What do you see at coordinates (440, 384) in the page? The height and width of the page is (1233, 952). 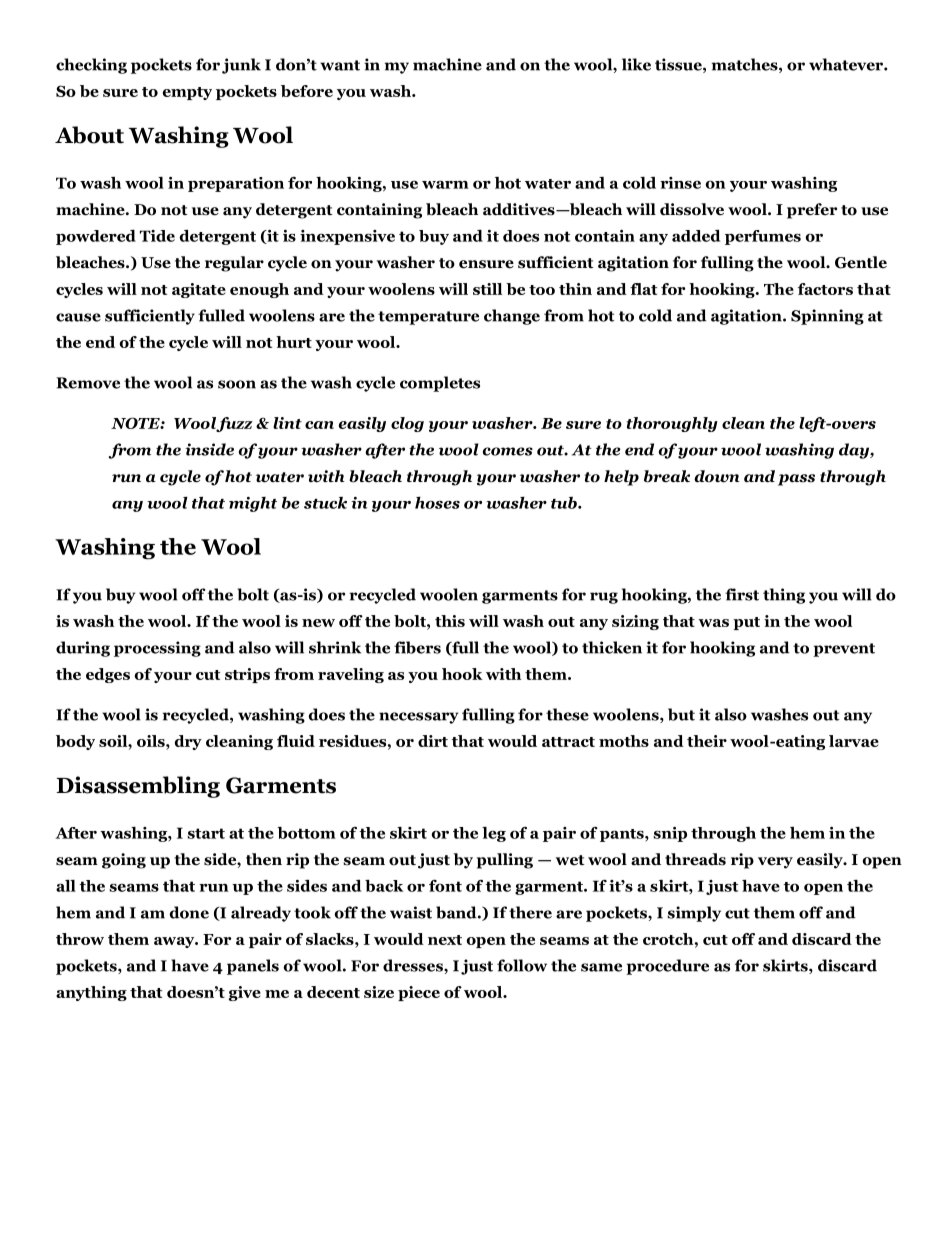 I see `completes` at bounding box center [440, 384].
